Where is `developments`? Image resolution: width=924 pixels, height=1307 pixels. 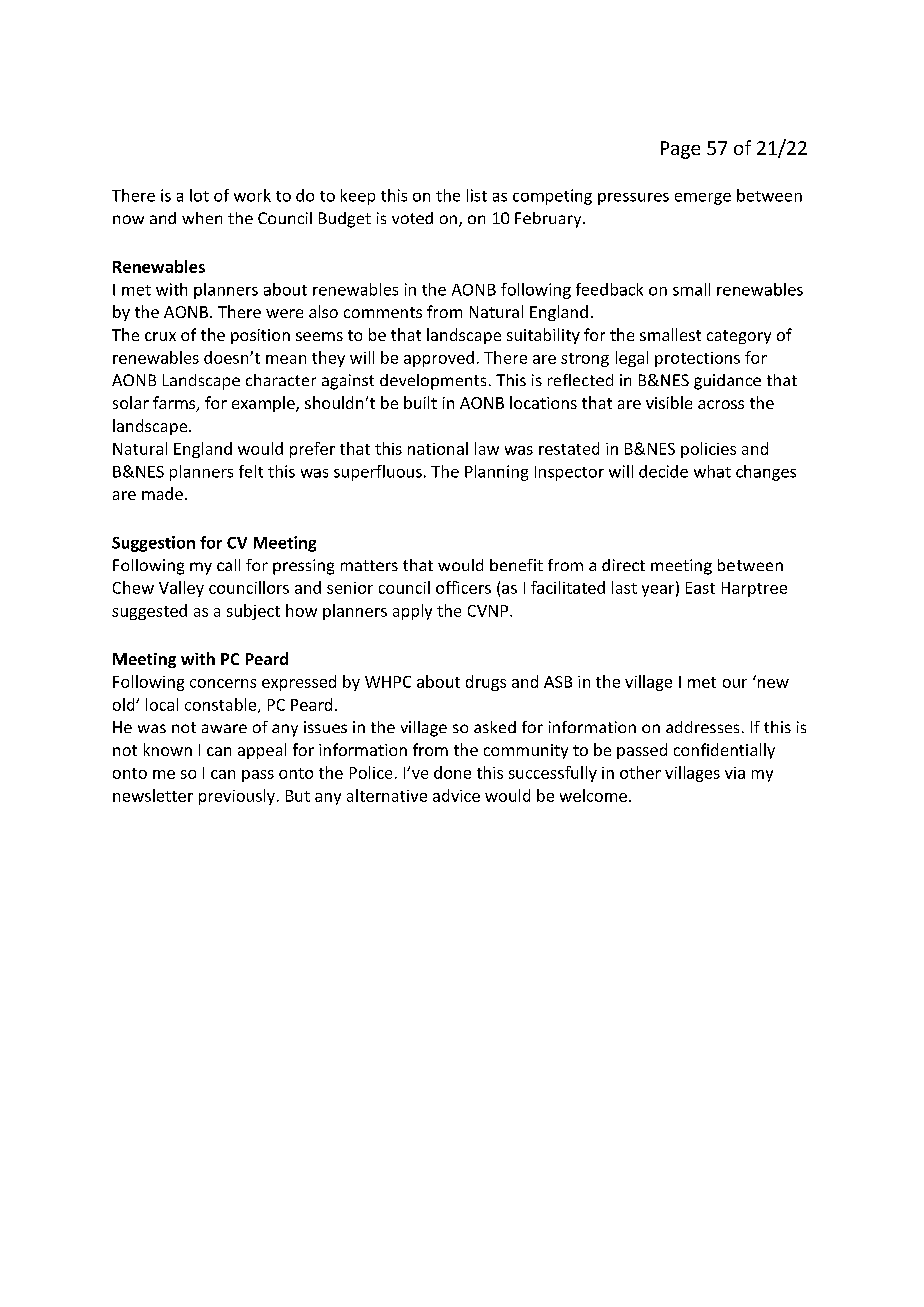 developments is located at coordinates (433, 382).
